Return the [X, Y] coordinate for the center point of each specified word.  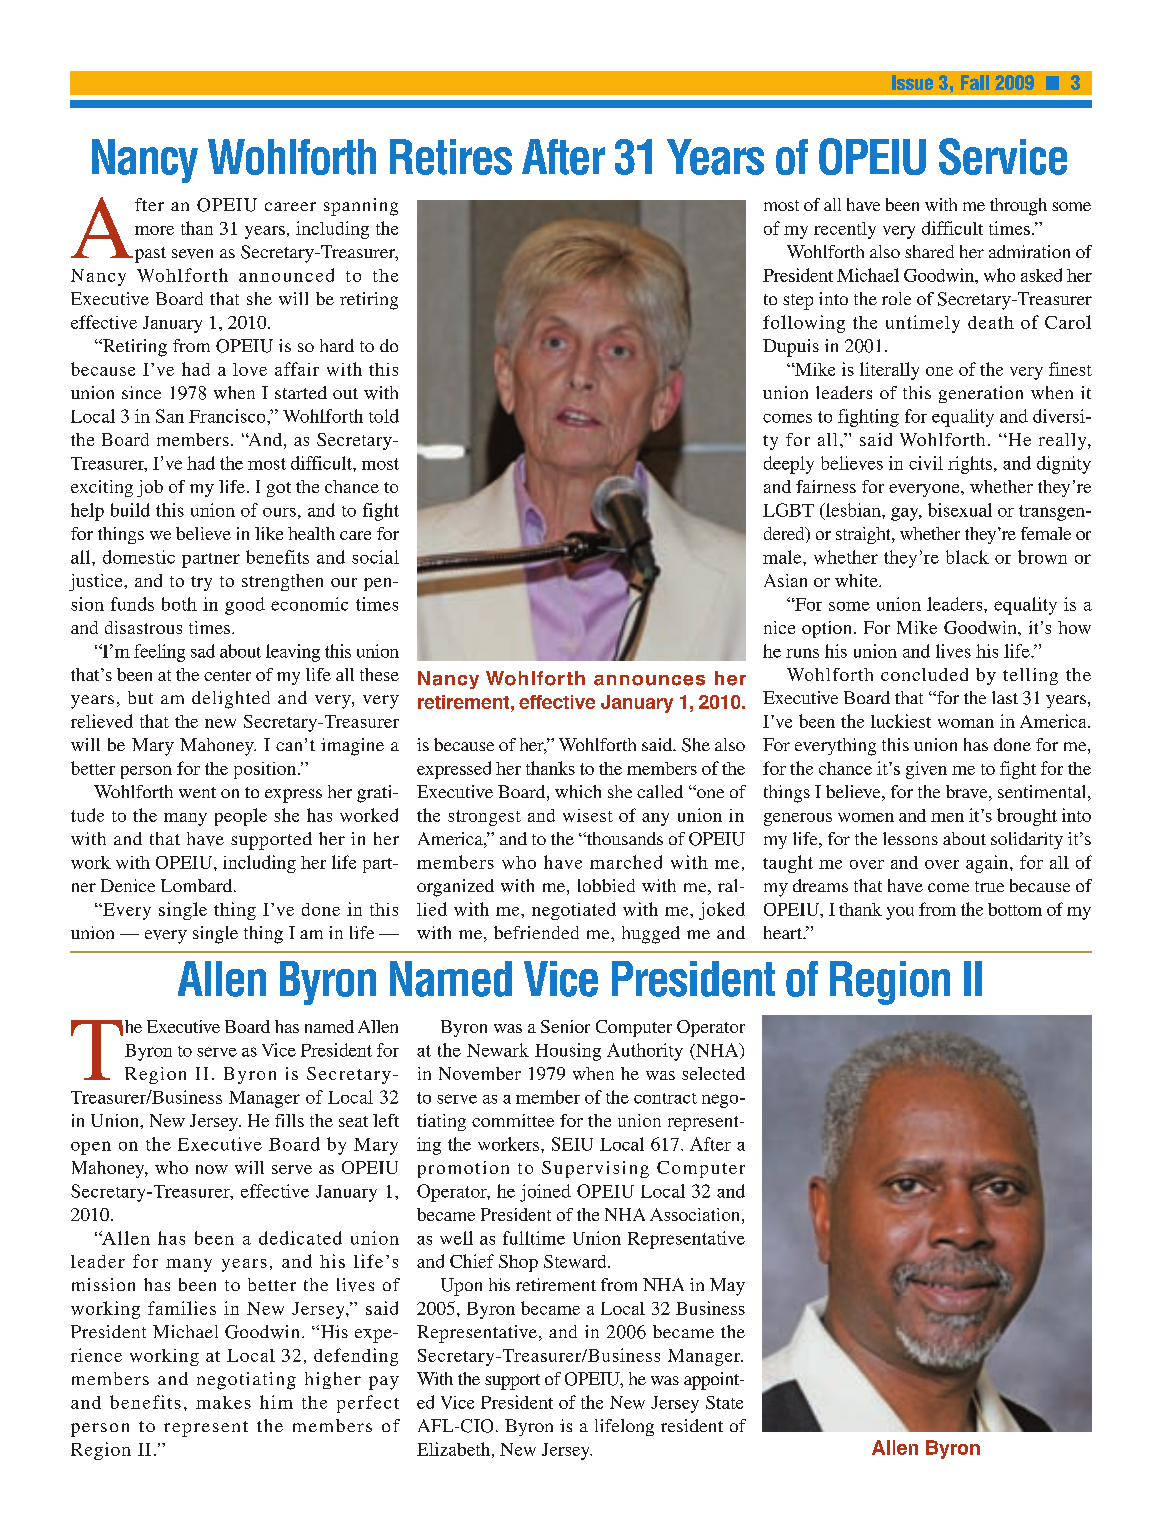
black [967, 557]
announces [649, 680]
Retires [451, 157]
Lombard [198, 885]
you [900, 913]
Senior [565, 1026]
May [727, 1287]
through [1018, 207]
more [154, 230]
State [724, 1402]
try [201, 583]
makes [223, 1402]
